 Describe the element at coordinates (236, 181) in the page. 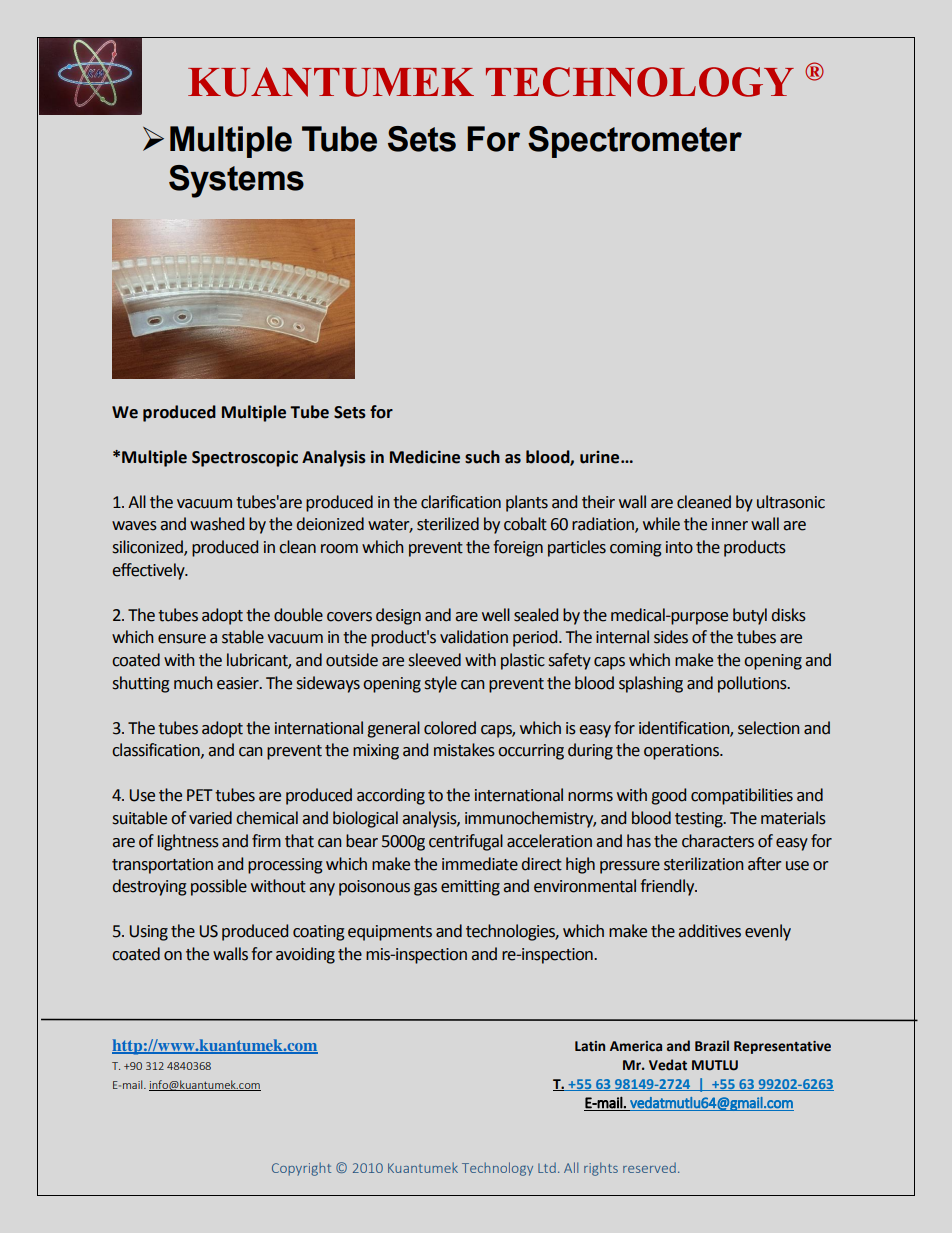

I see `Systems` at that location.
